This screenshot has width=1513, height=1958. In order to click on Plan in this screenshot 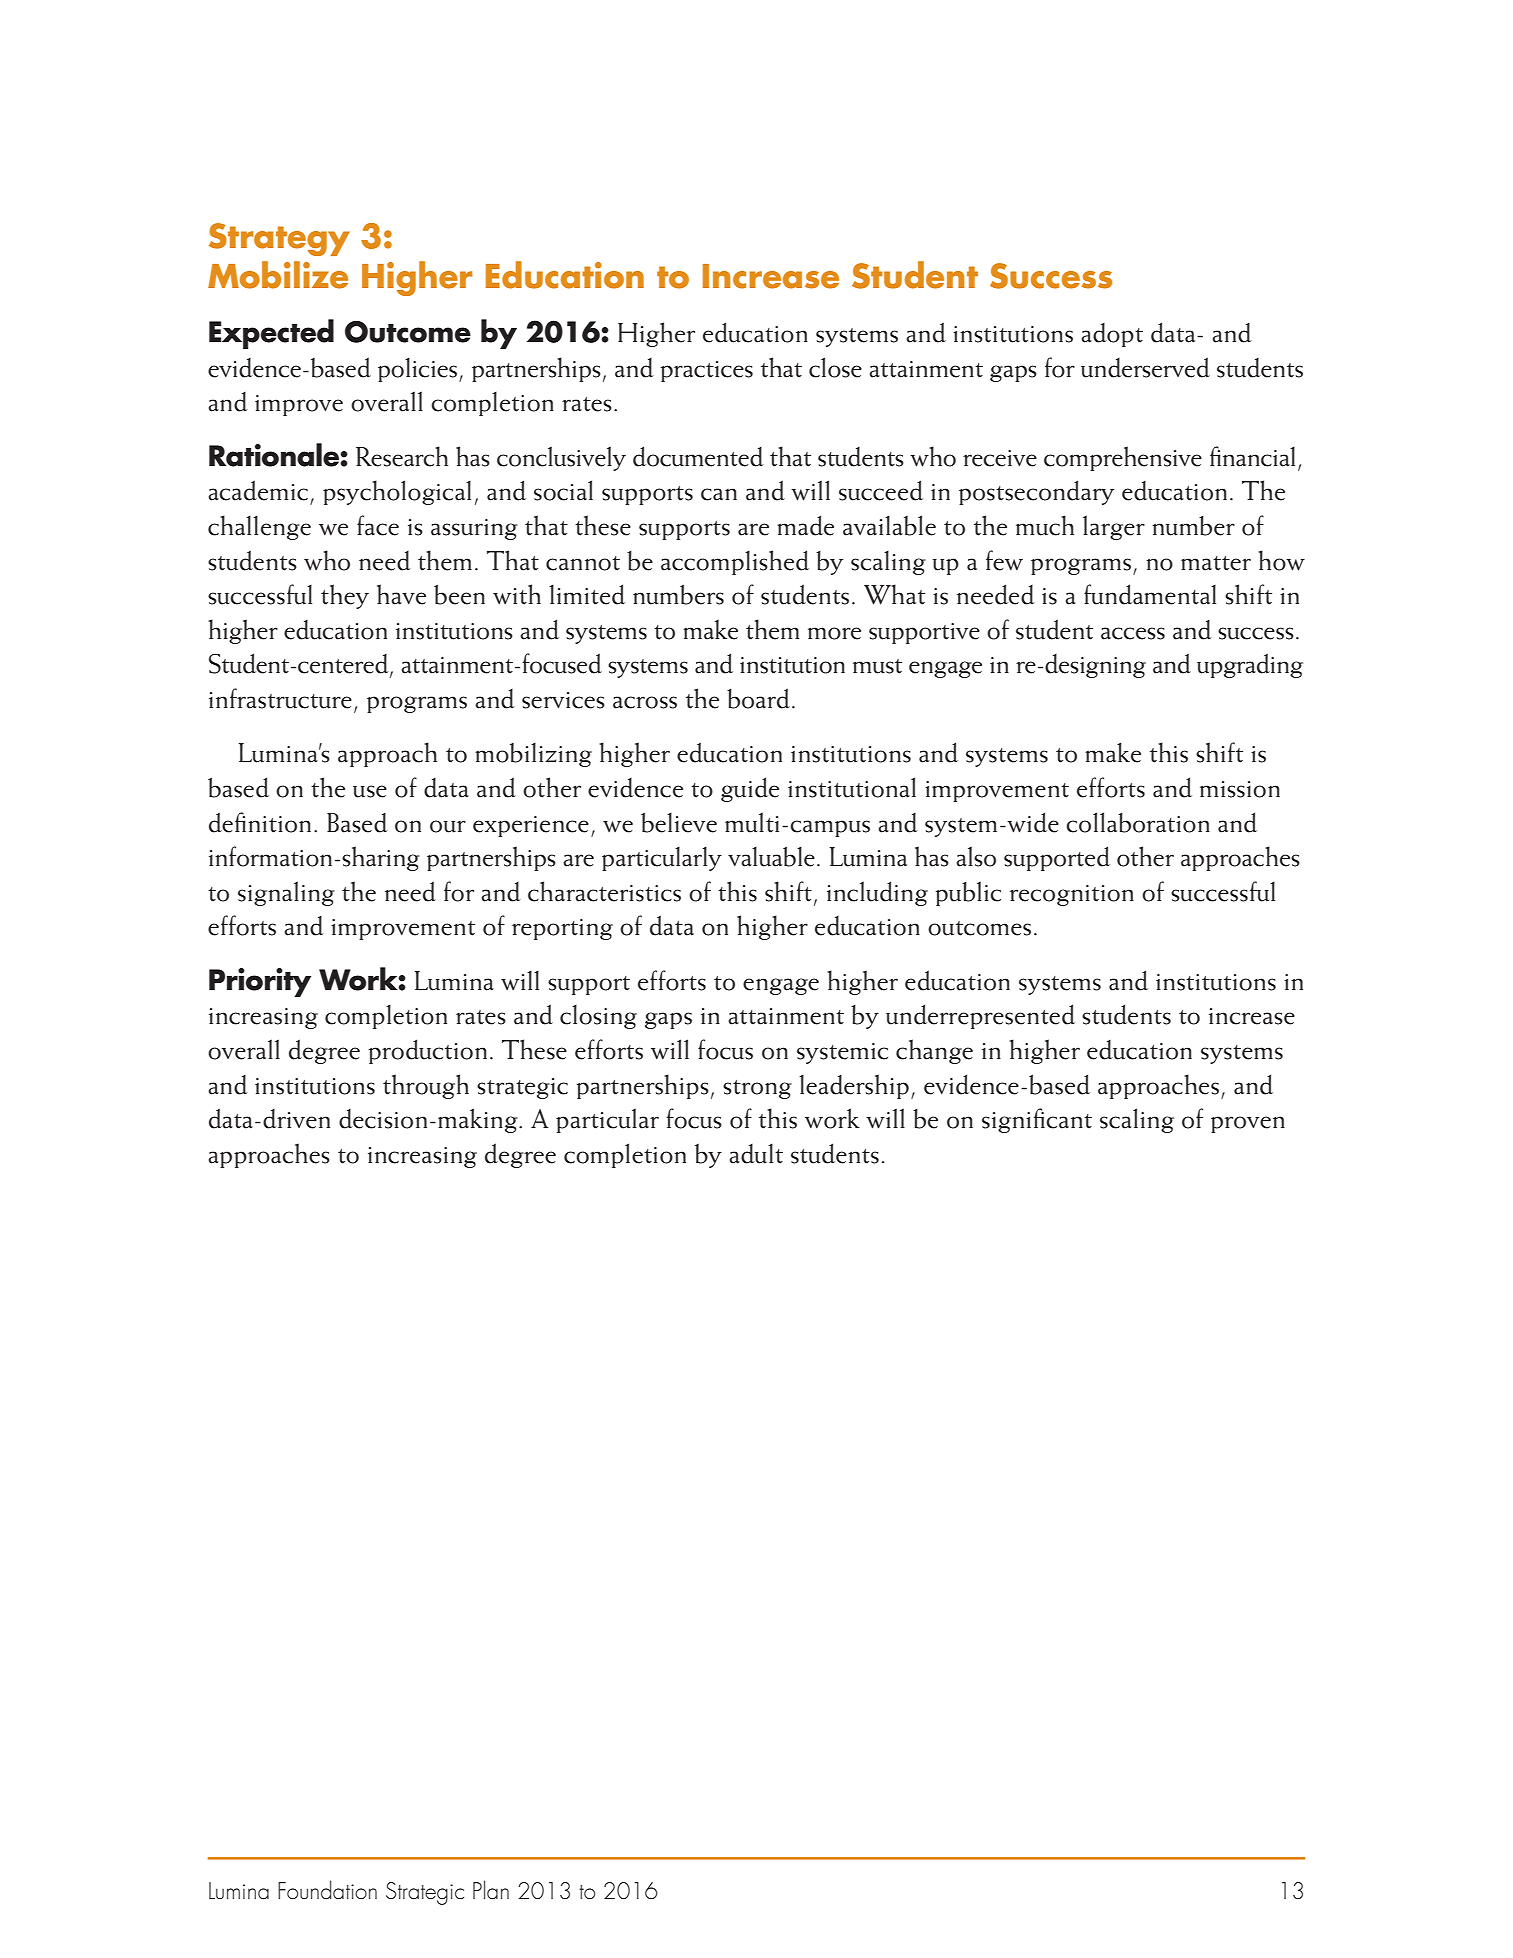, I will do `click(491, 1889)`.
